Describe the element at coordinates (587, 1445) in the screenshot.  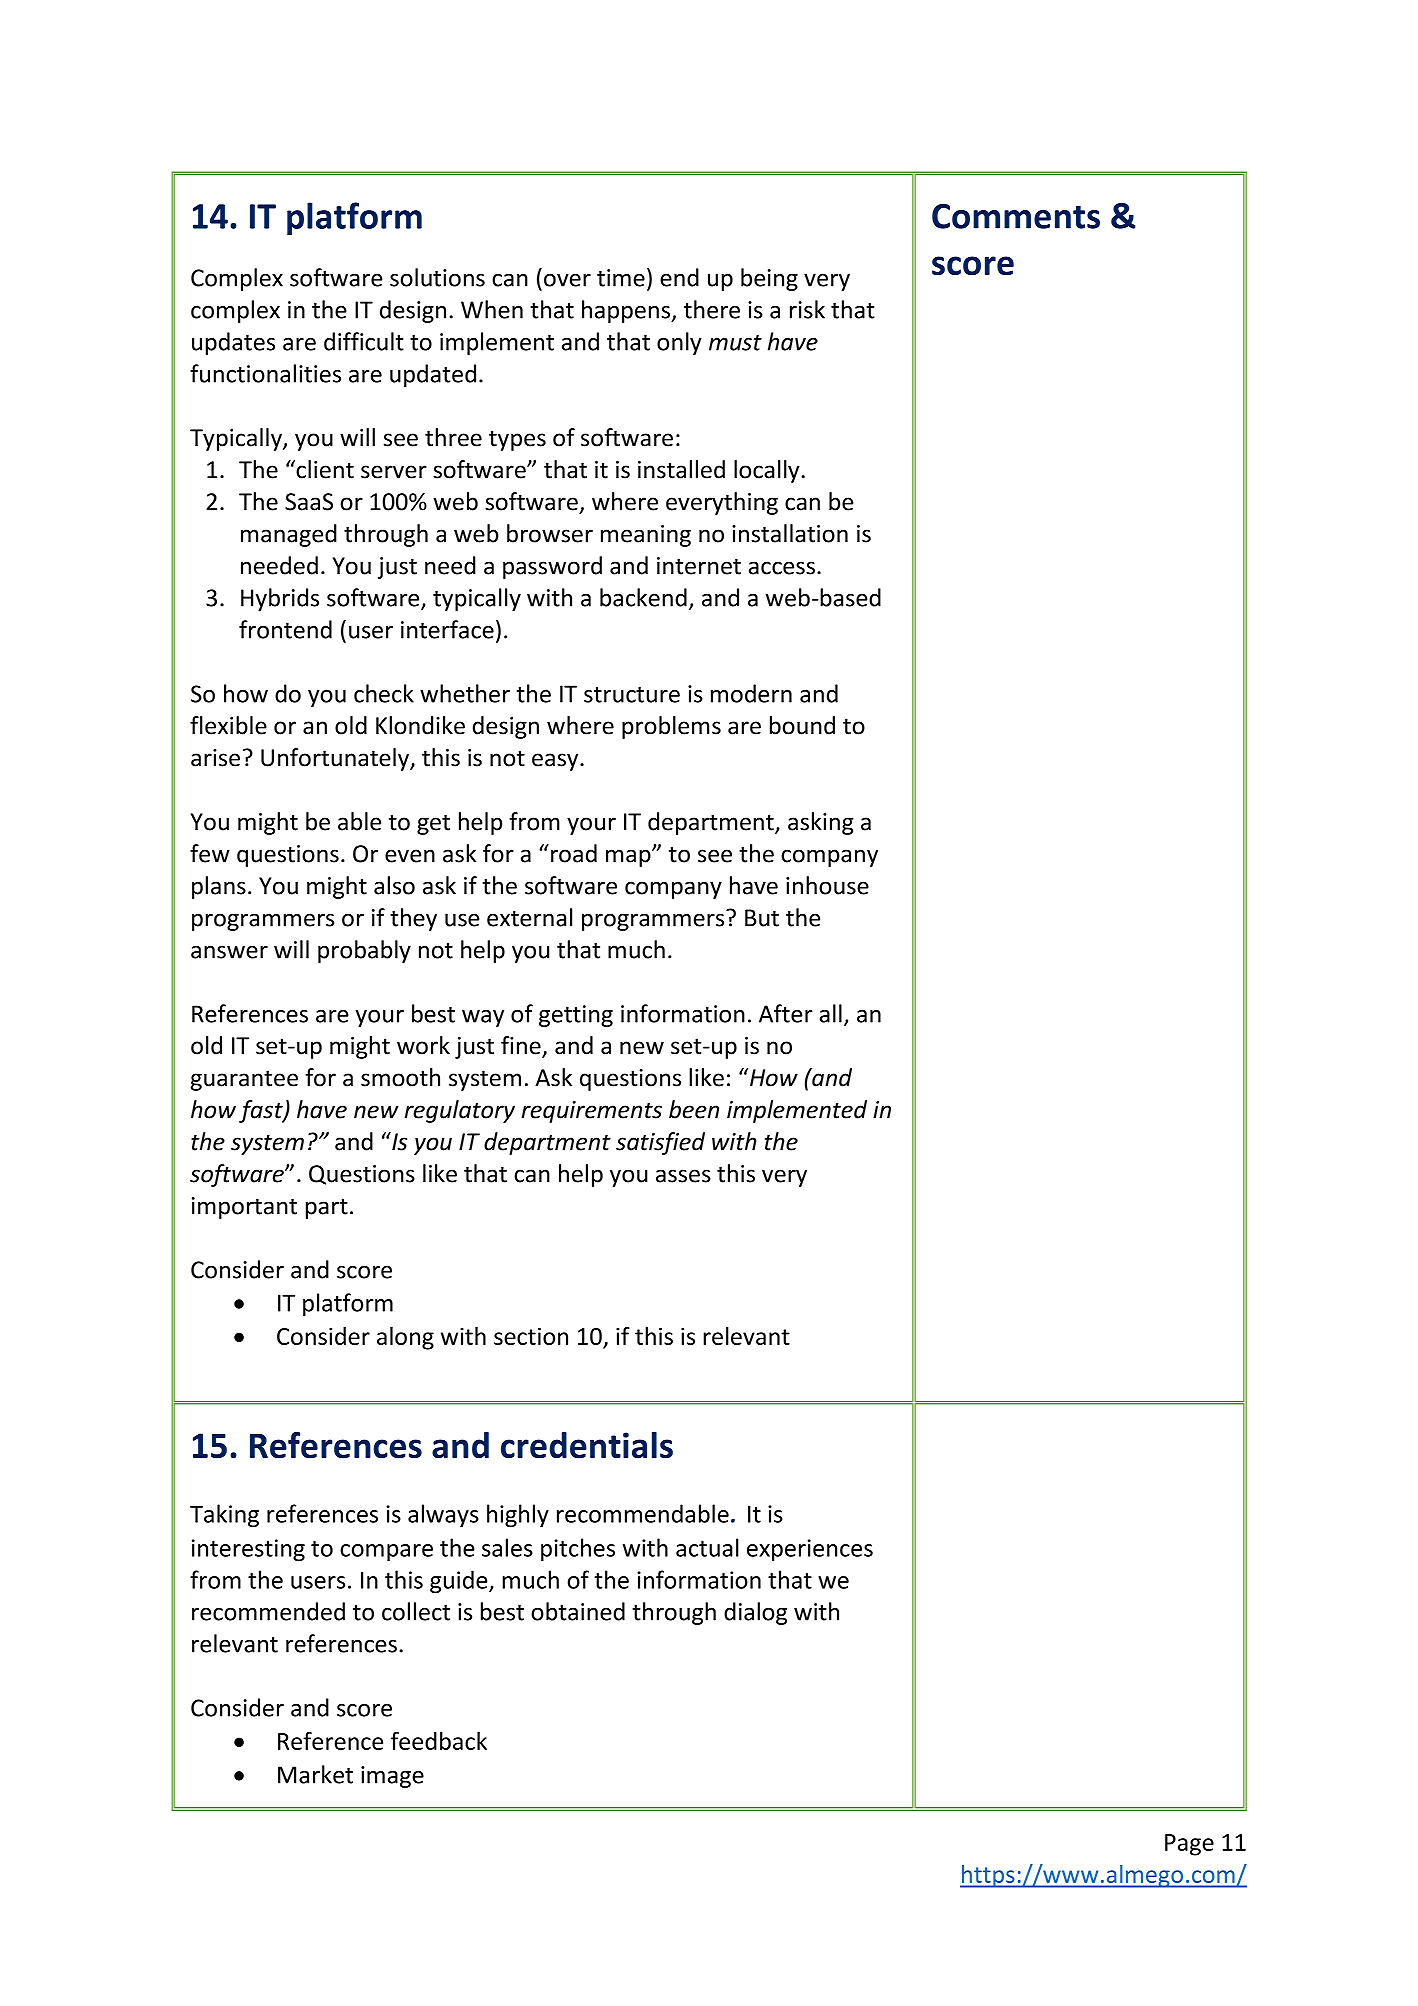
I see `credentials` at that location.
